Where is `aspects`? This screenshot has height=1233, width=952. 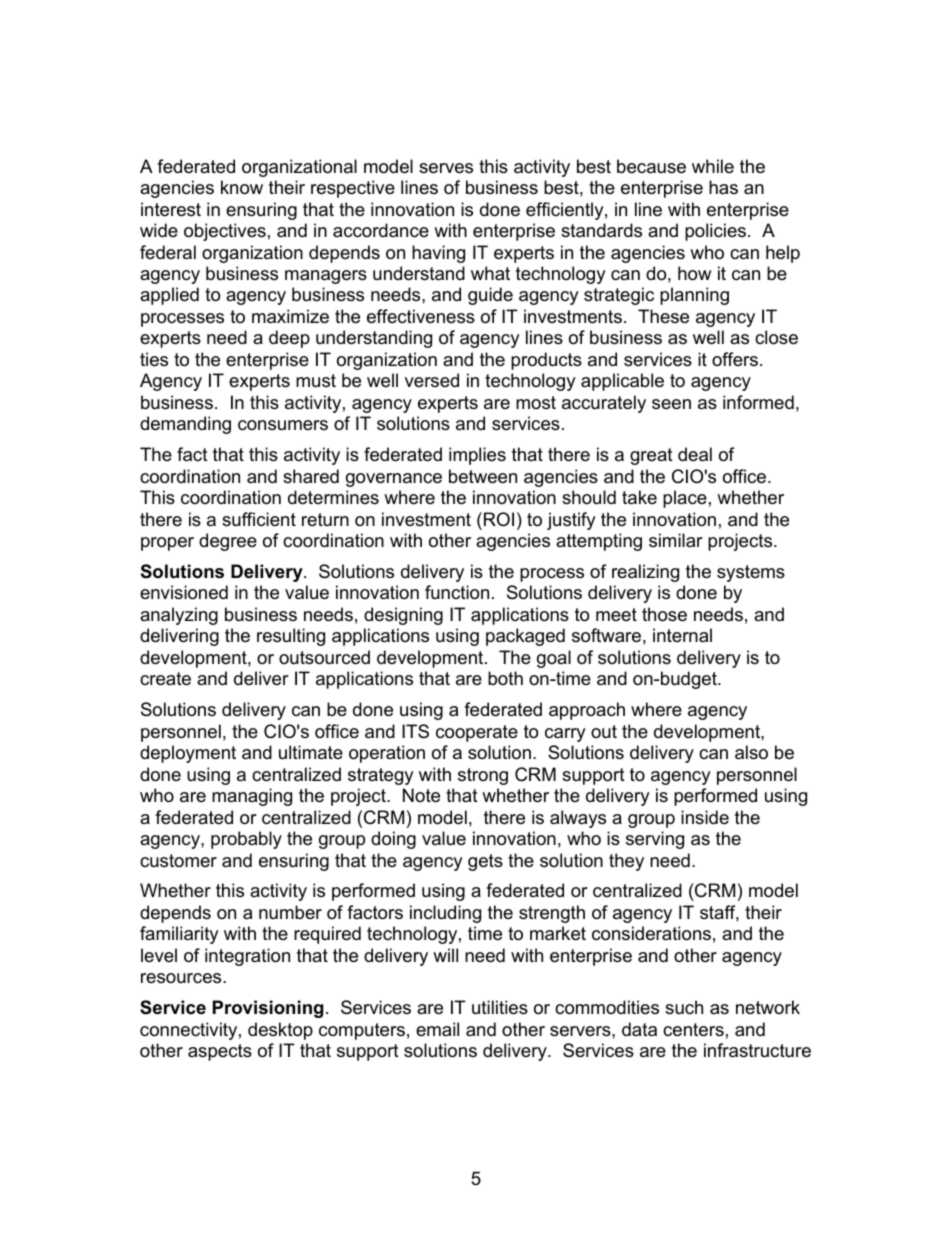 aspects is located at coordinates (220, 1052).
